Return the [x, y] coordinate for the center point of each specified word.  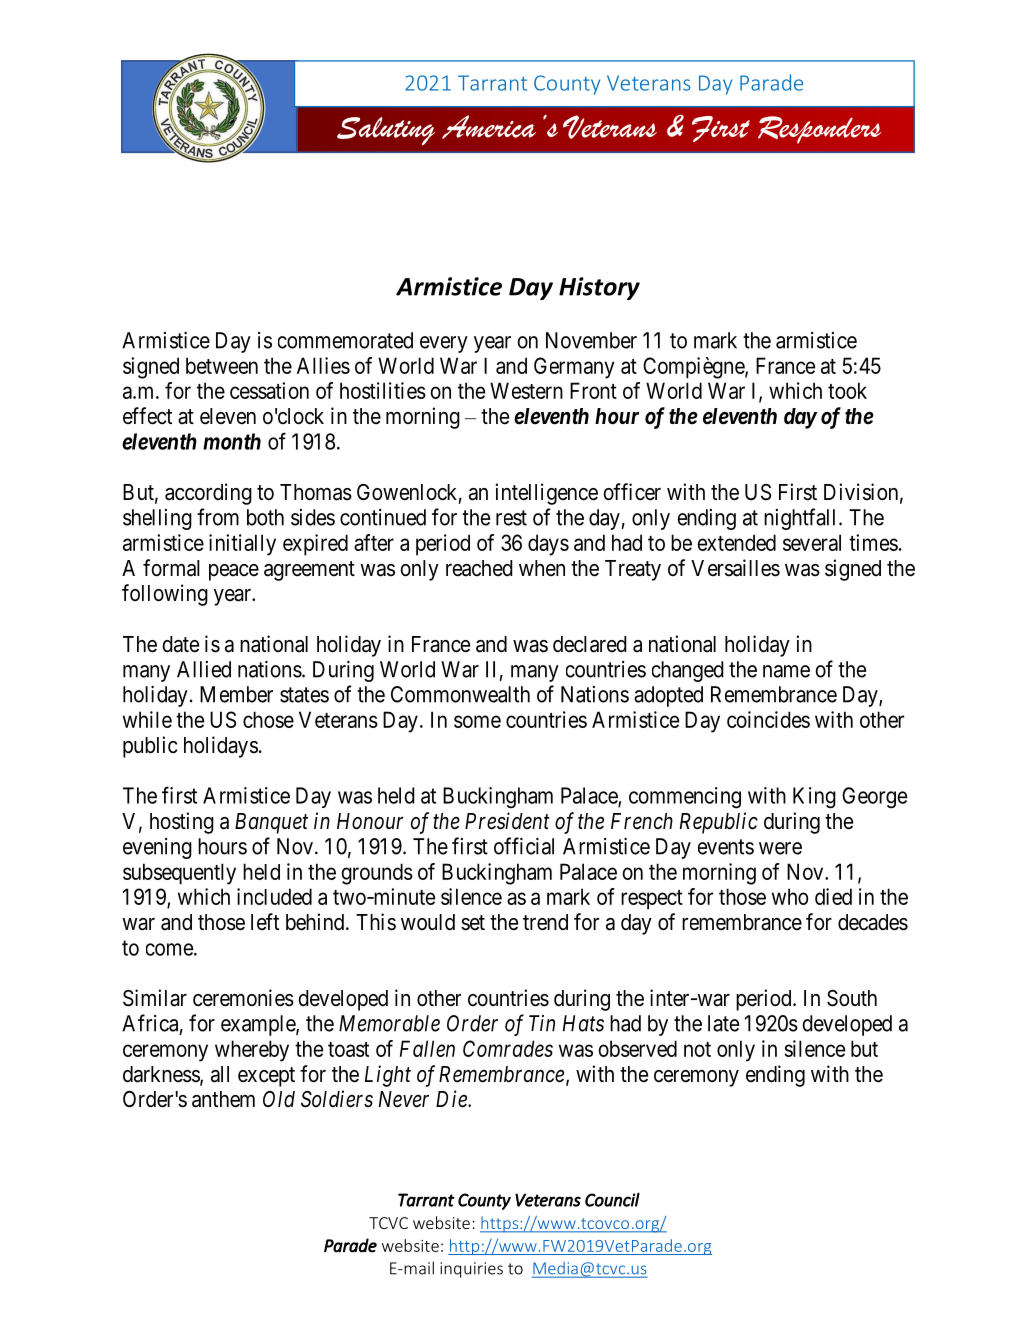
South [852, 998]
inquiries [471, 1270]
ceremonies [243, 998]
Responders [819, 130]
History [599, 288]
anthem [223, 1099]
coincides [768, 719]
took [847, 390]
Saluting [386, 131]
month [232, 441]
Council [612, 1200]
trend [545, 922]
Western [526, 390]
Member [236, 694]
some [477, 721]
